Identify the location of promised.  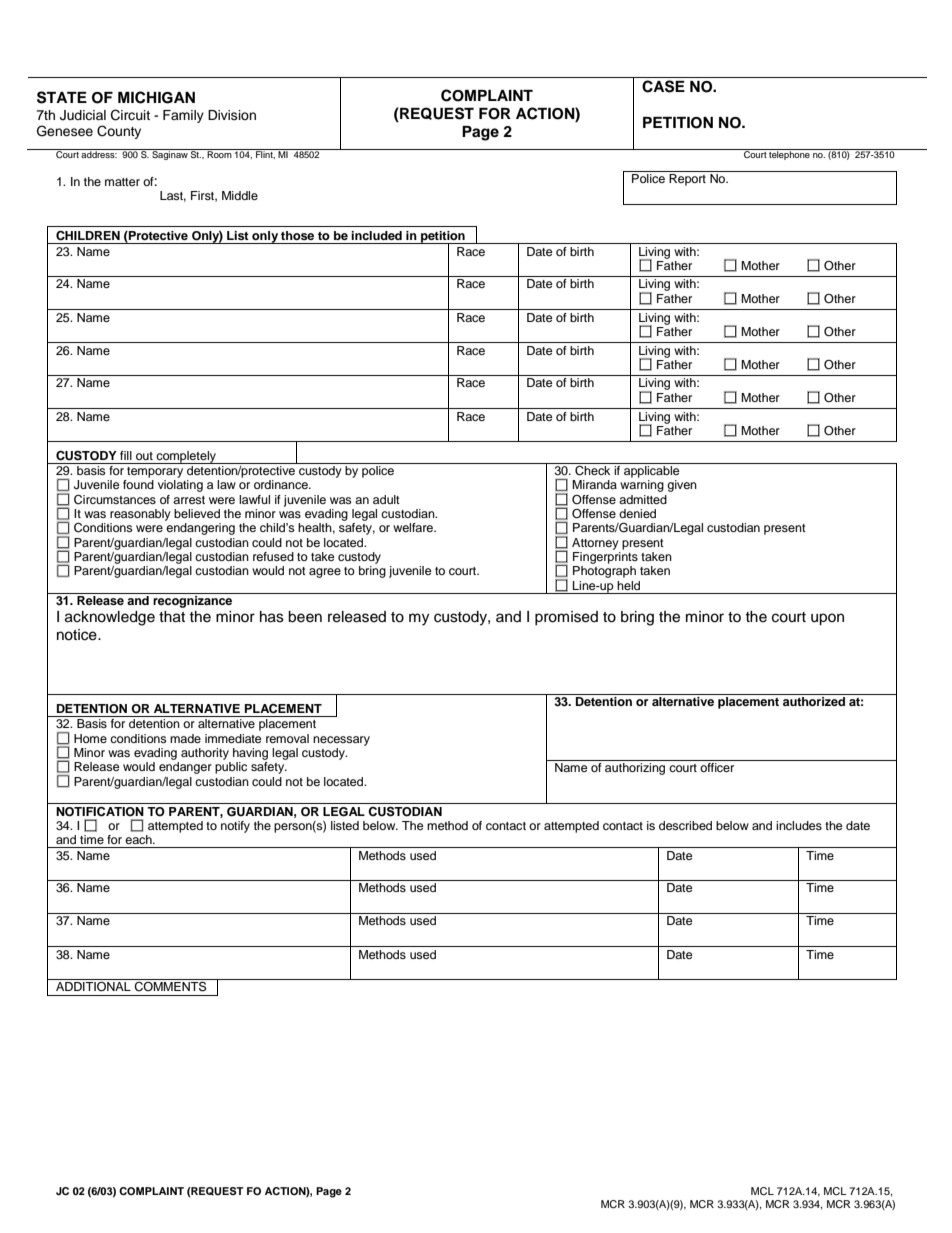
(566, 618).
